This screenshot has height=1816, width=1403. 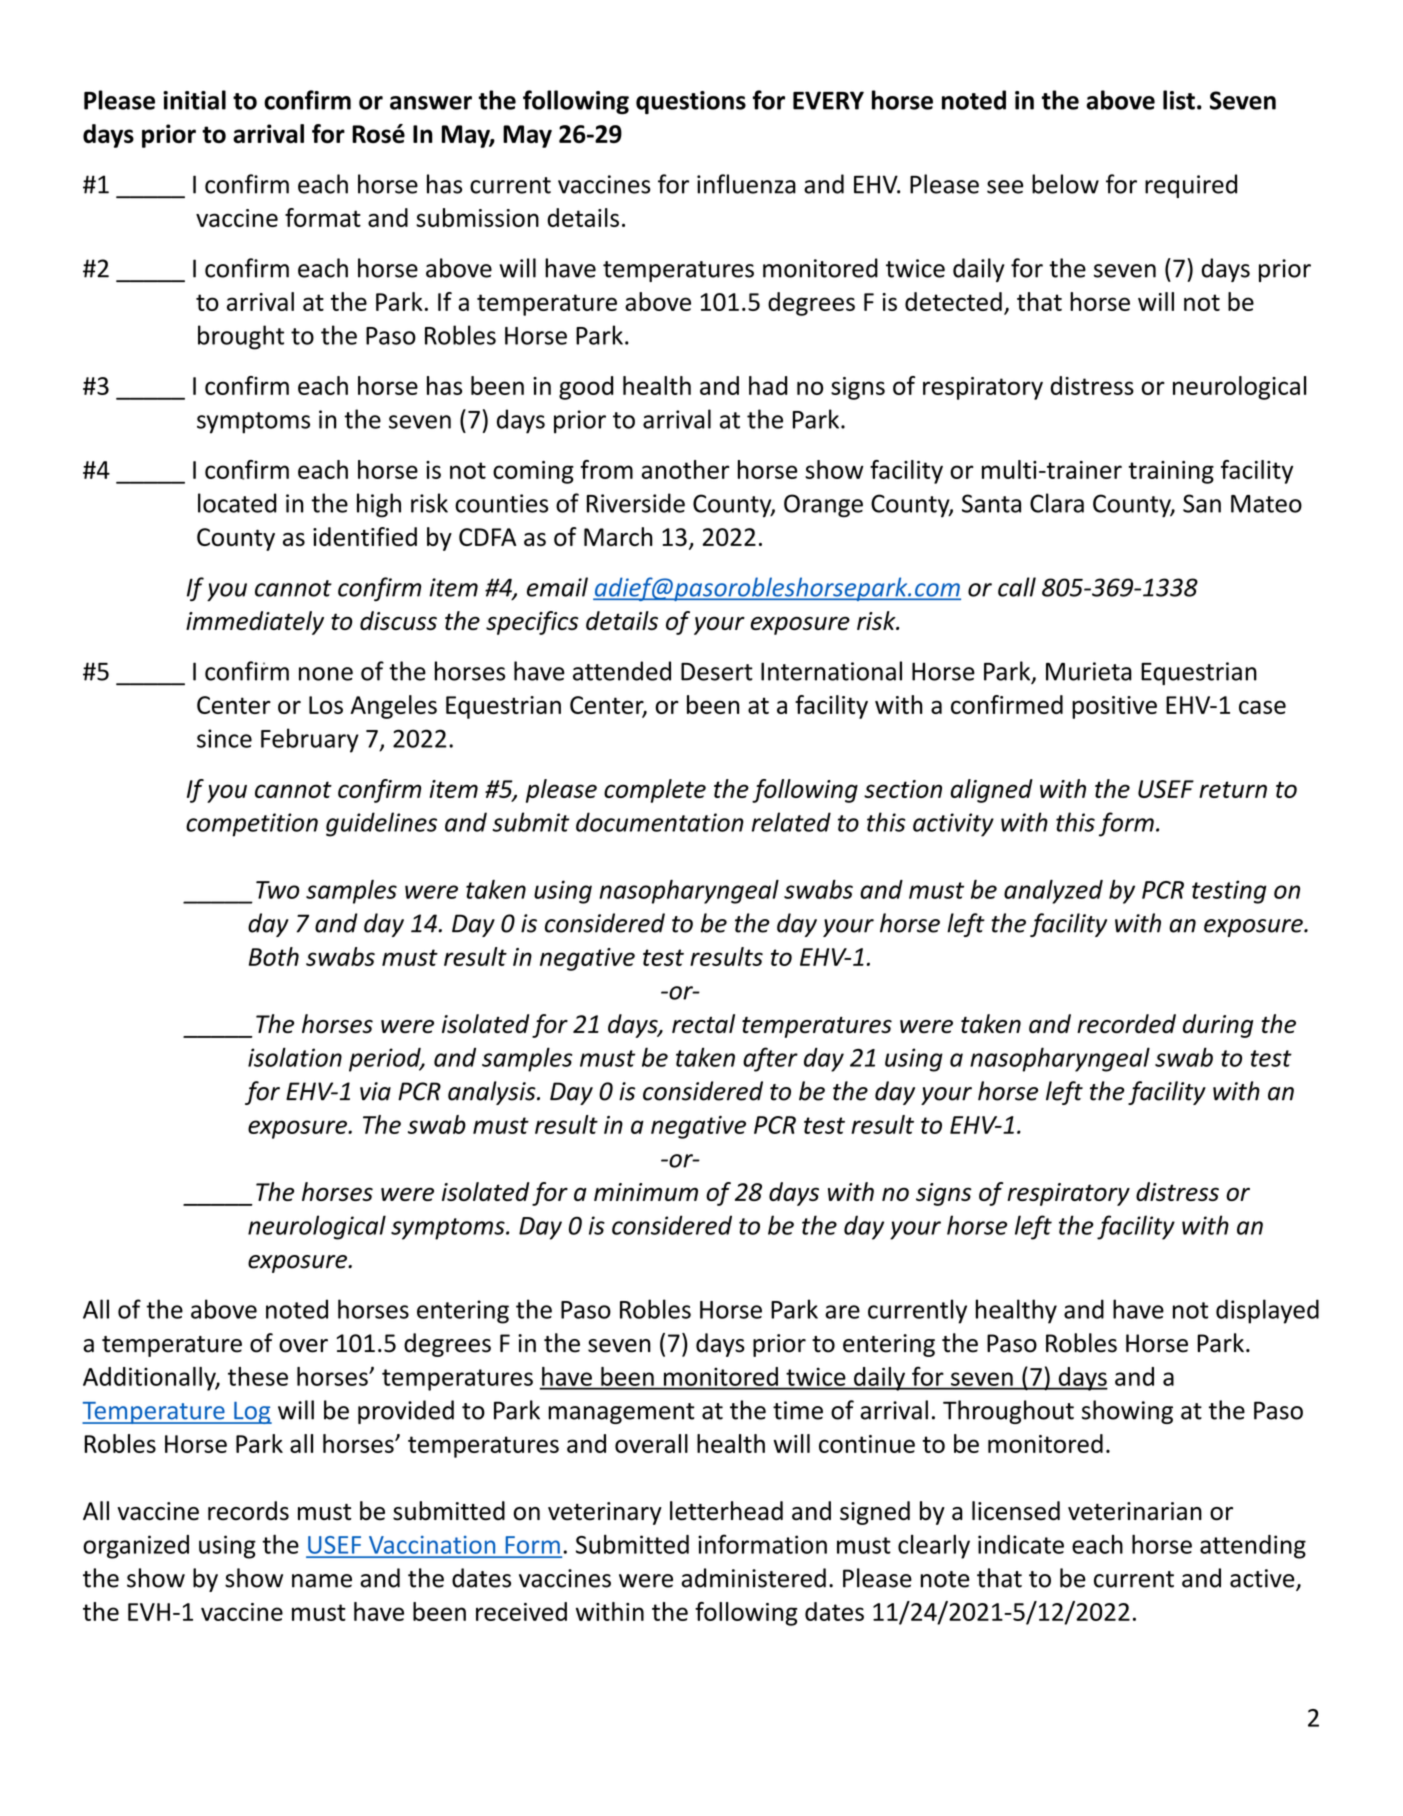 I want to click on questions, so click(x=691, y=102).
